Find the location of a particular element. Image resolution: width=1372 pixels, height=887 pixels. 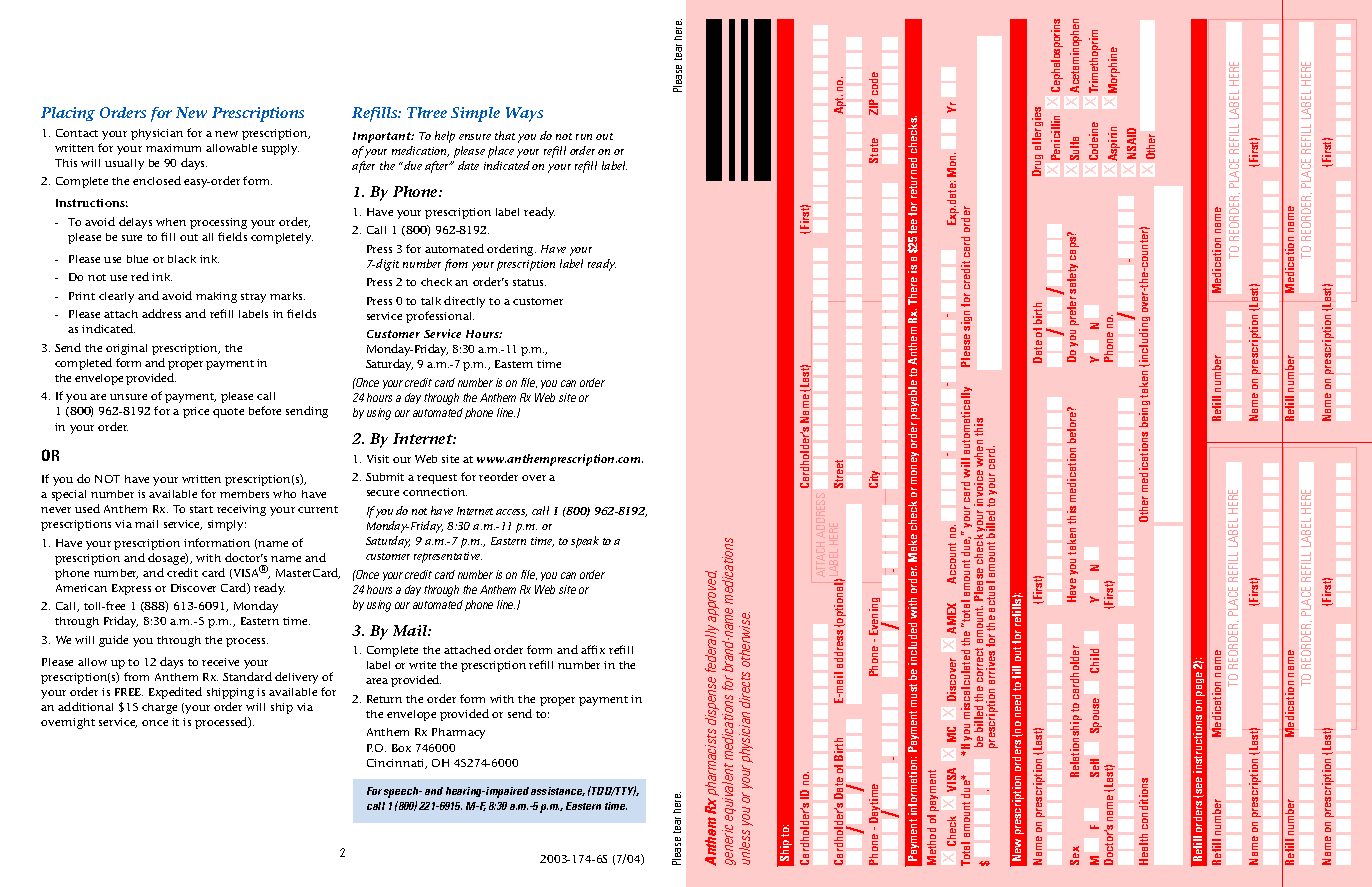

Cincinnati is located at coordinates (397, 764).
